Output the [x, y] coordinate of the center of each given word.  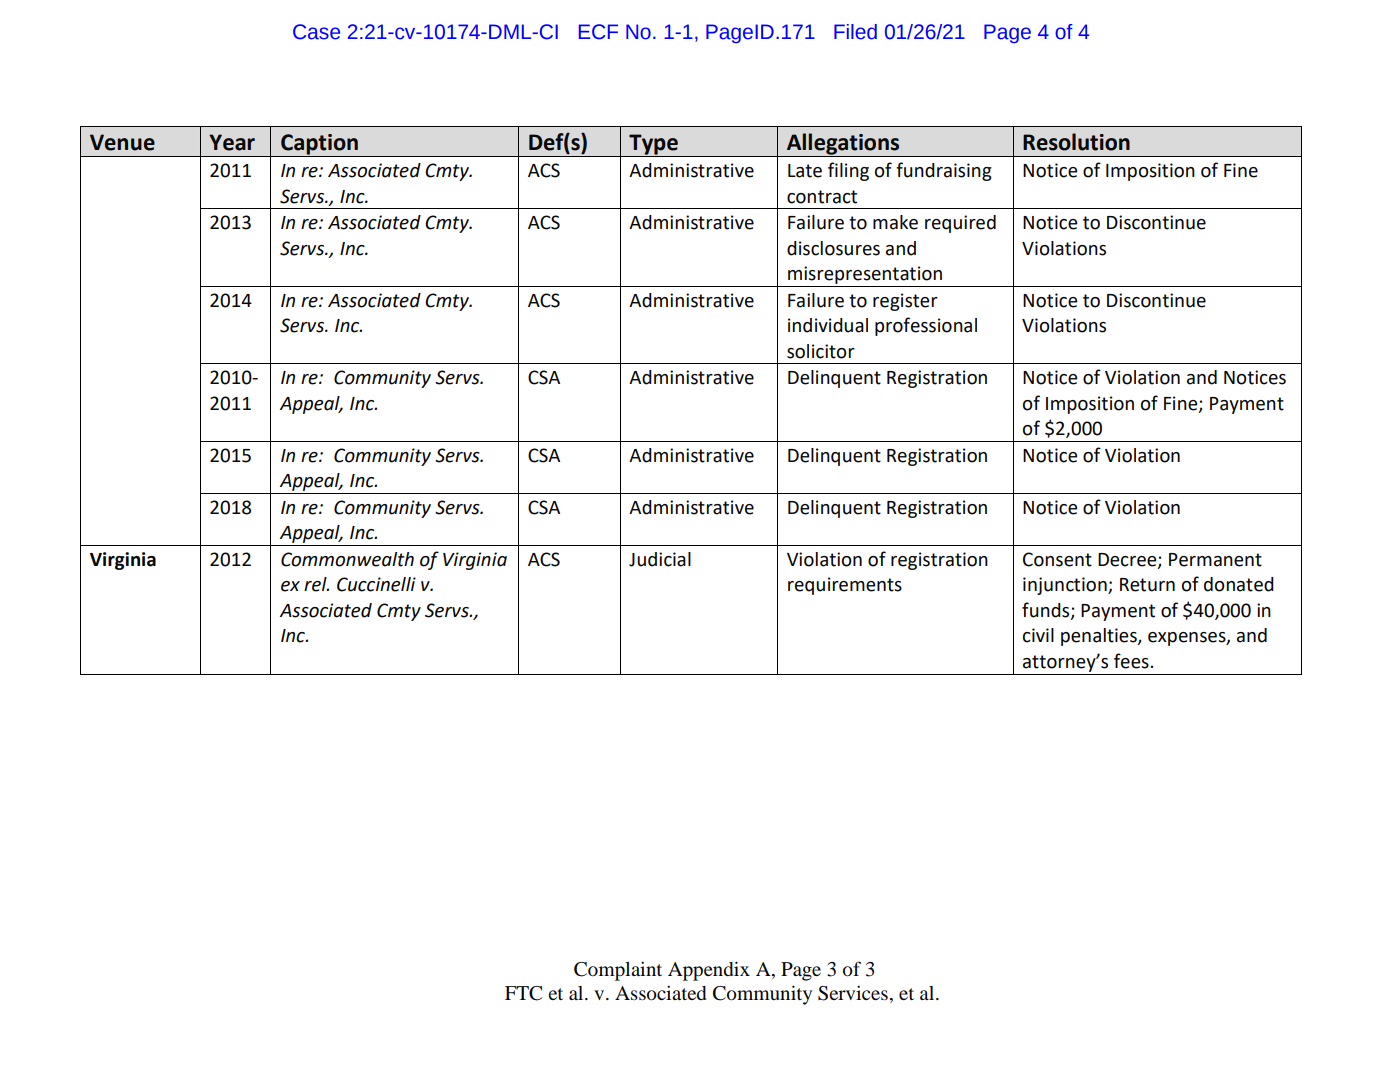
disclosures [833, 248]
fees [1131, 661]
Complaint [618, 971]
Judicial [660, 559]
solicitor [821, 351]
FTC [523, 993]
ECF [598, 32]
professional [926, 326]
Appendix [709, 971]
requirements [845, 586]
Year [232, 142]
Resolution [1076, 142]
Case [316, 32]
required [960, 224]
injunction [1066, 586]
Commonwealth [347, 559]
